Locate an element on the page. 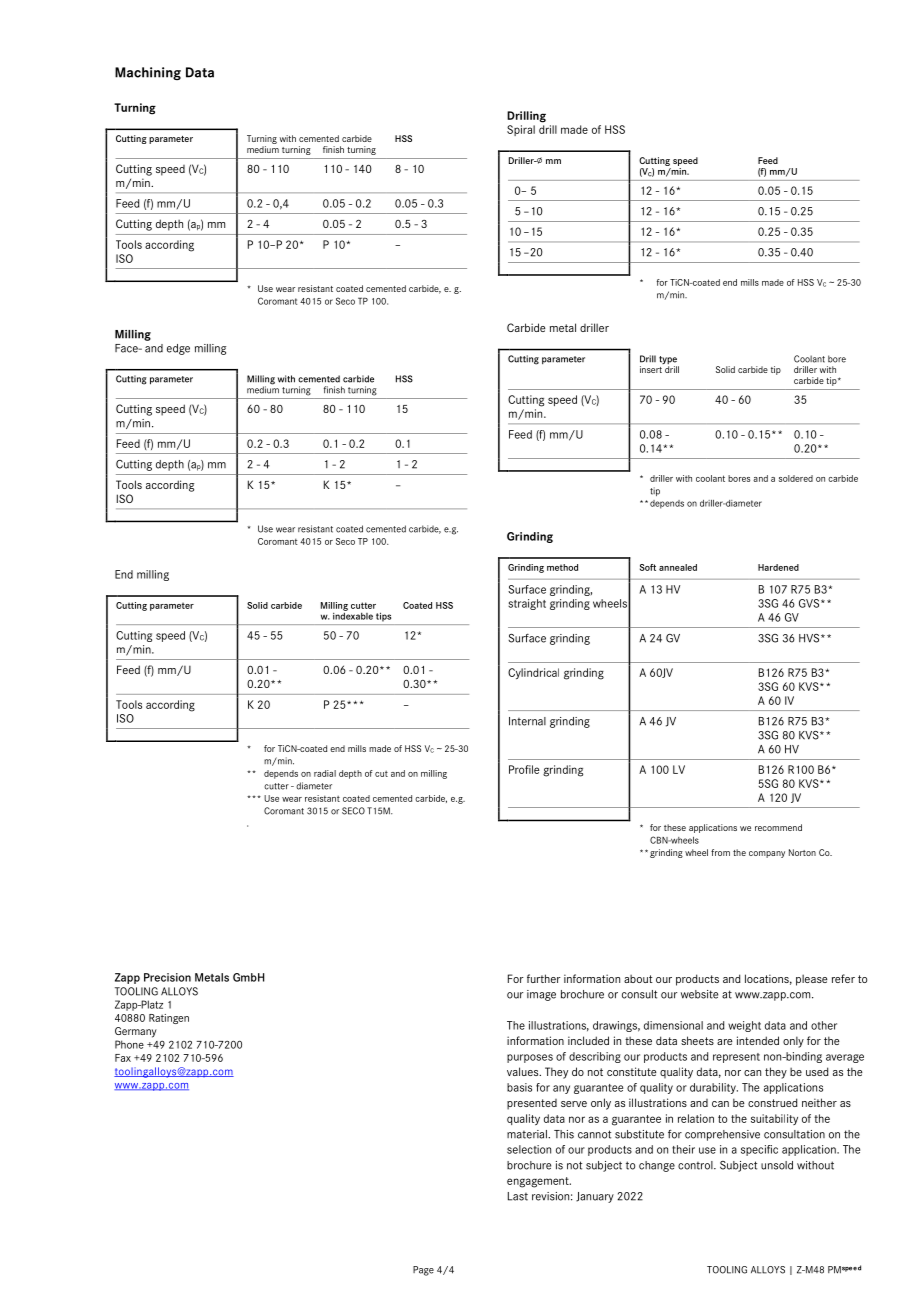 Image resolution: width=924 pixels, height=1308 pixels. unsold is located at coordinates (777, 1165).
